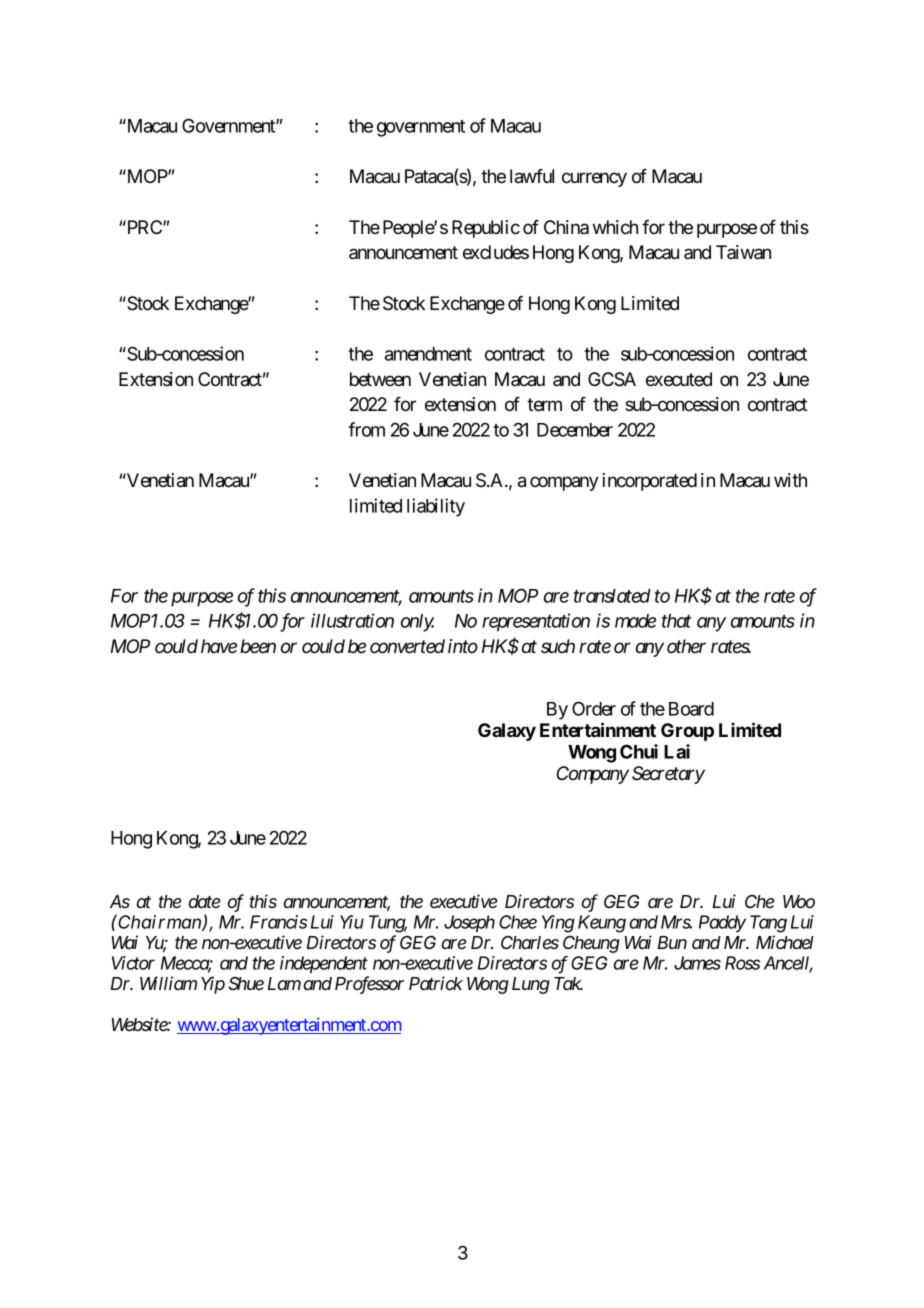 This screenshot has height=1308, width=924. I want to click on into, so click(463, 646).
